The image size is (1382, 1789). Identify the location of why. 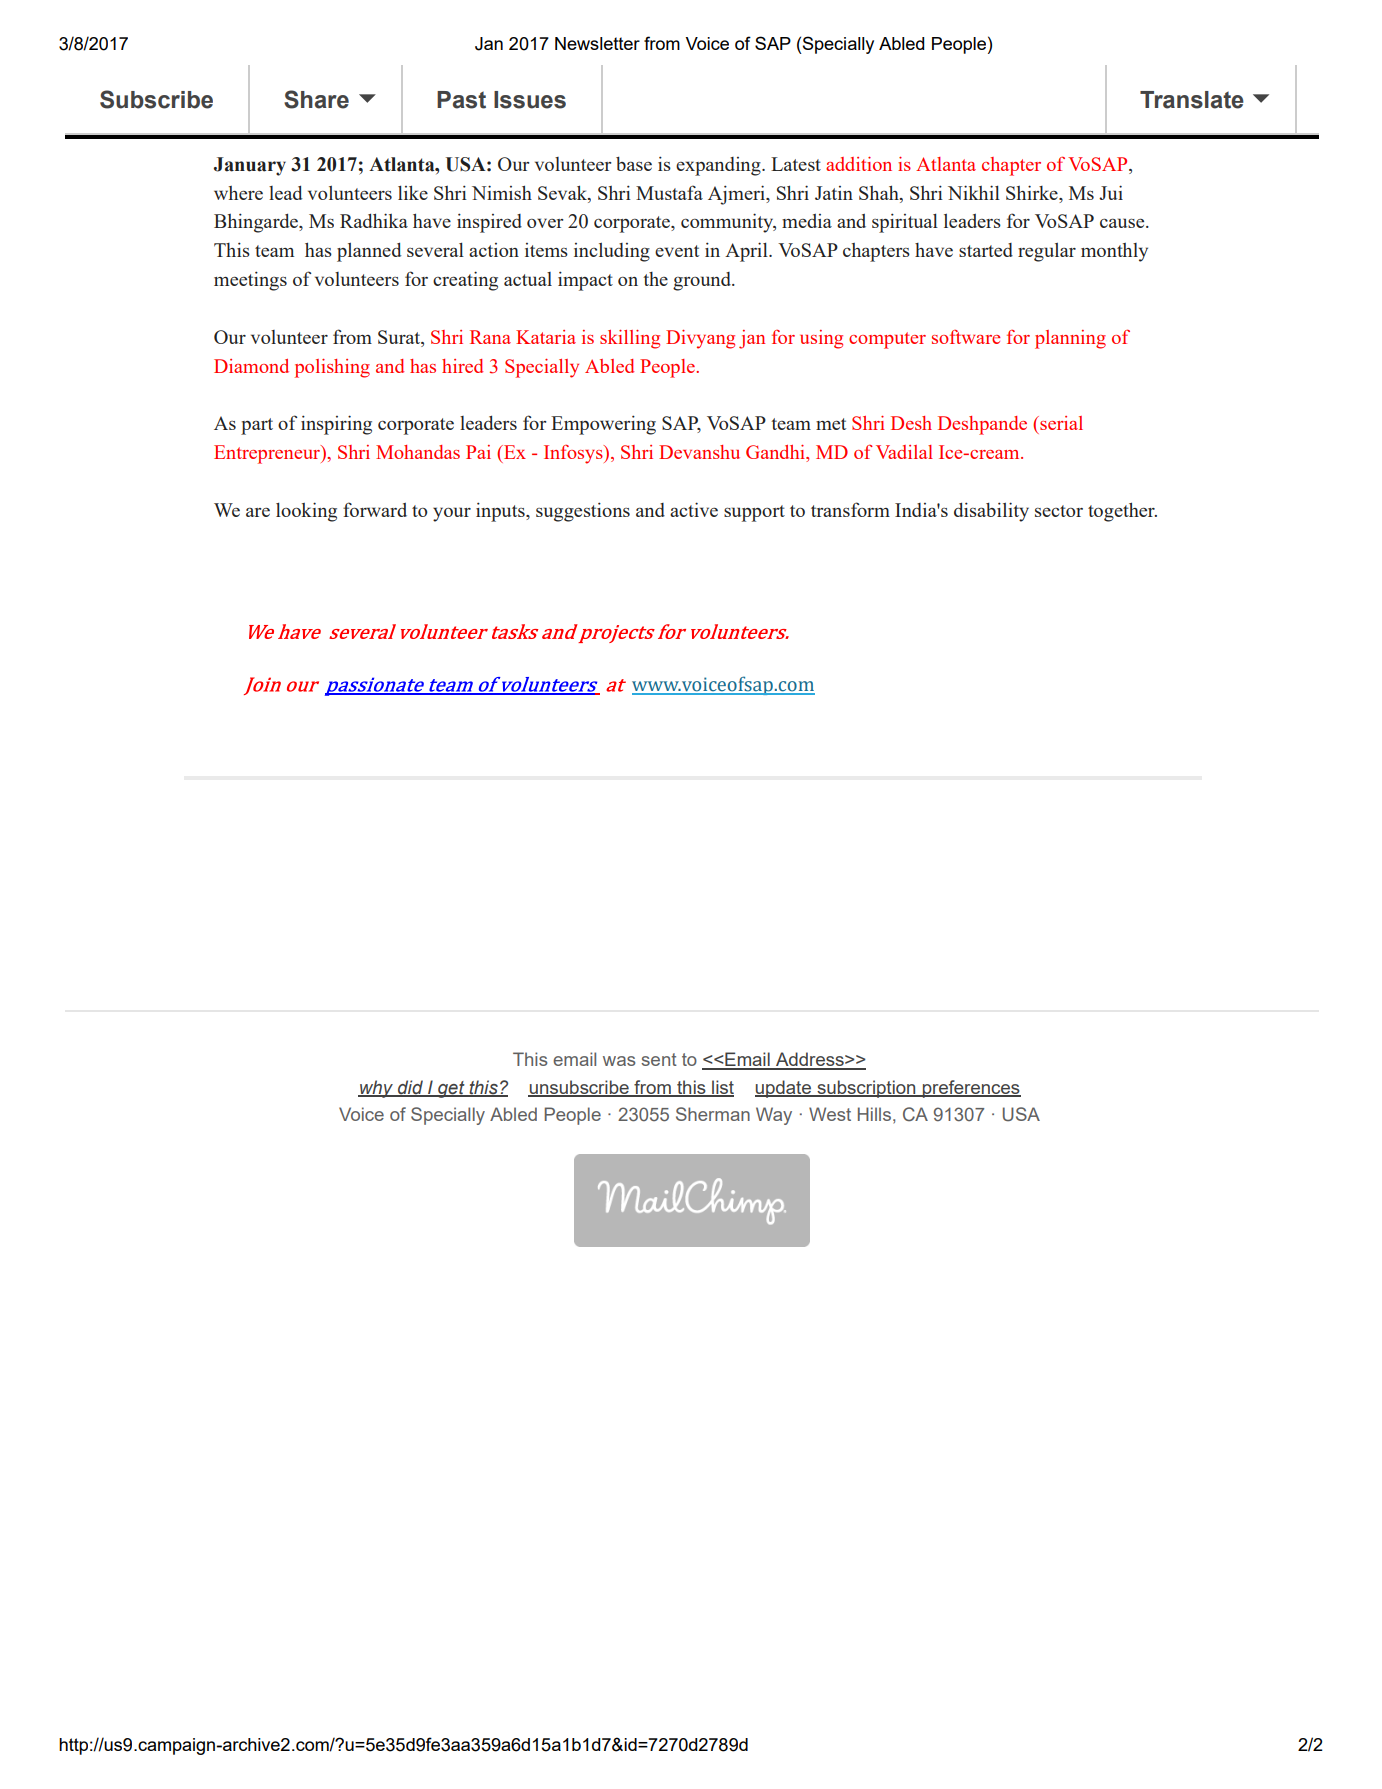
(377, 1089).
